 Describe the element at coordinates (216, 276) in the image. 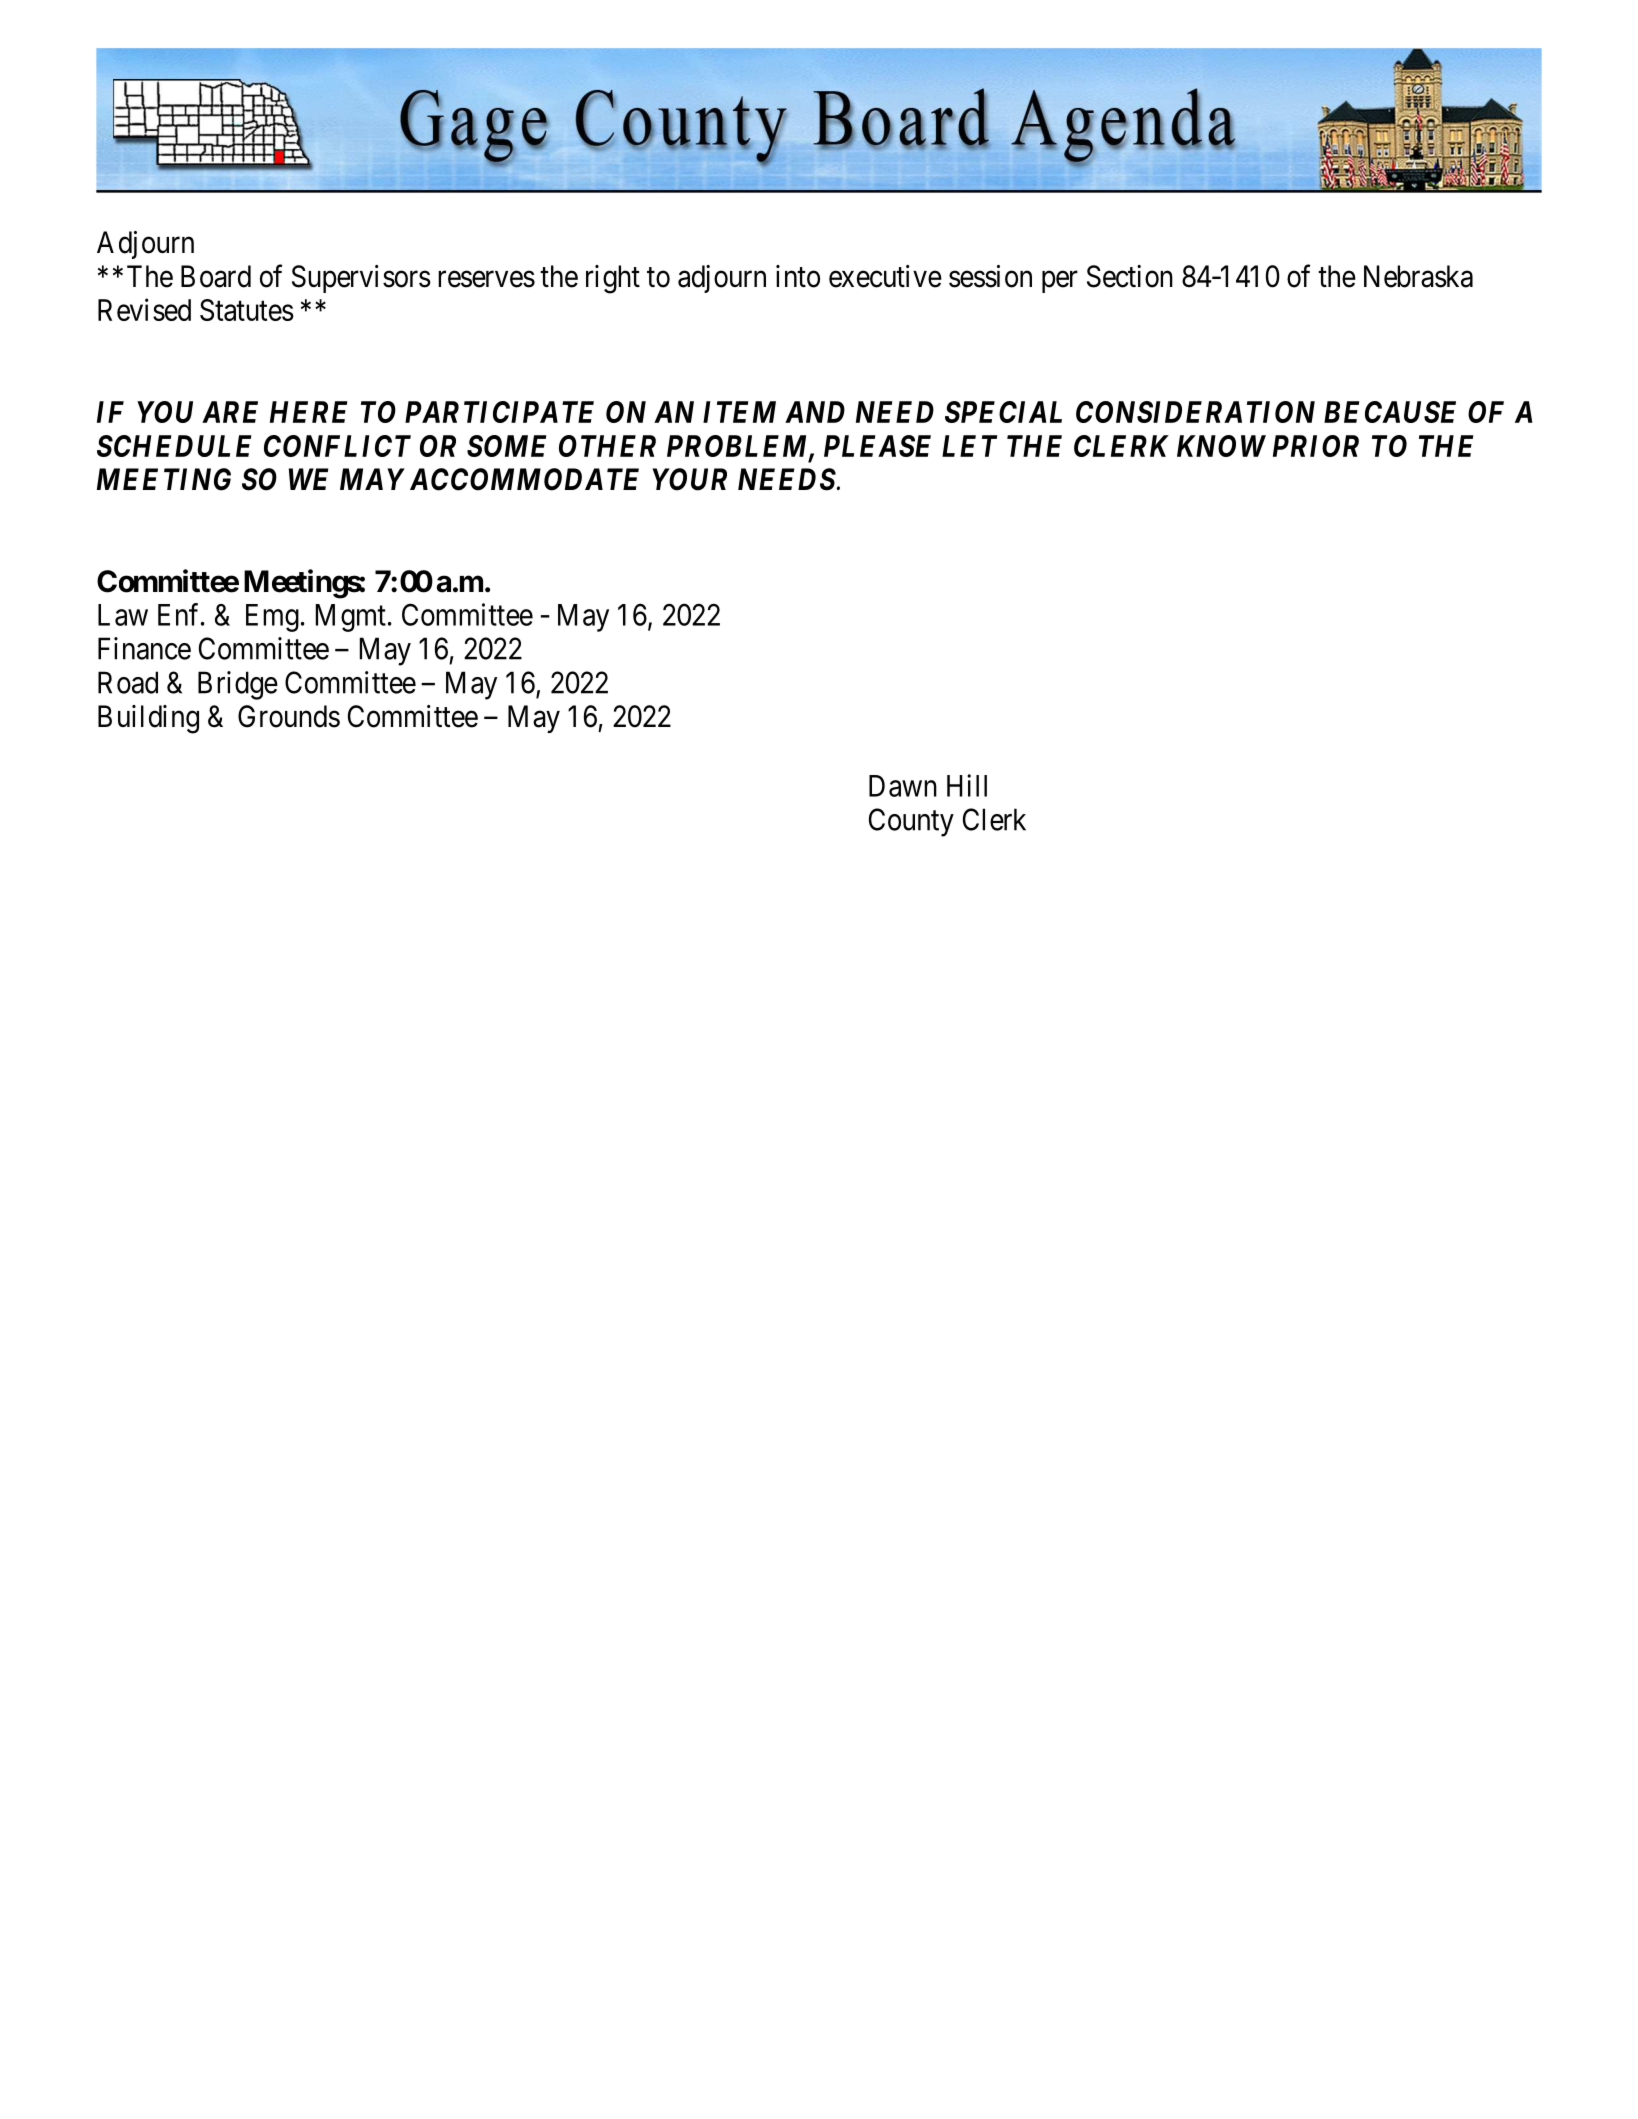

I see `Board` at that location.
